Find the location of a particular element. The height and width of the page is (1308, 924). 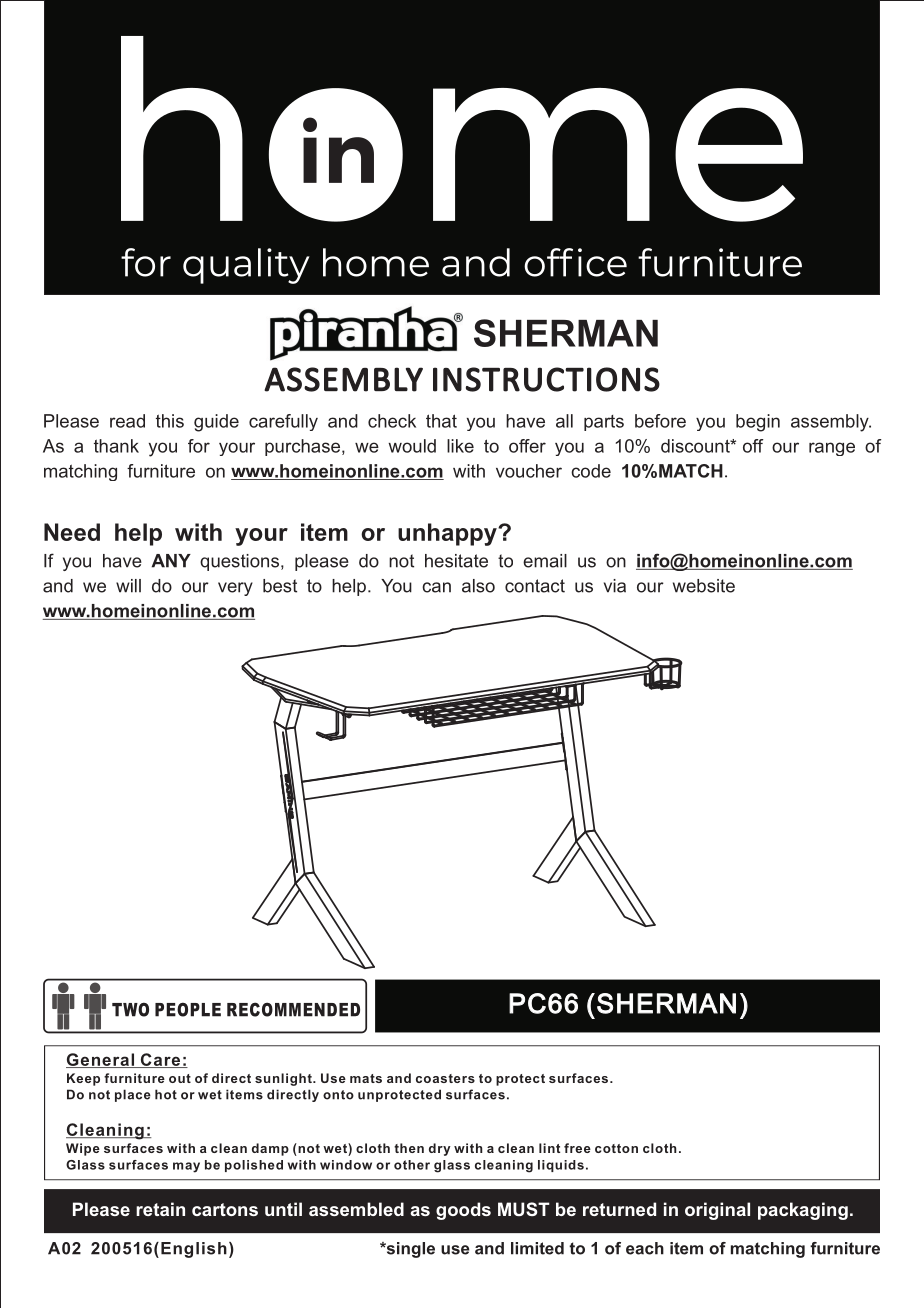

original is located at coordinates (717, 1211).
